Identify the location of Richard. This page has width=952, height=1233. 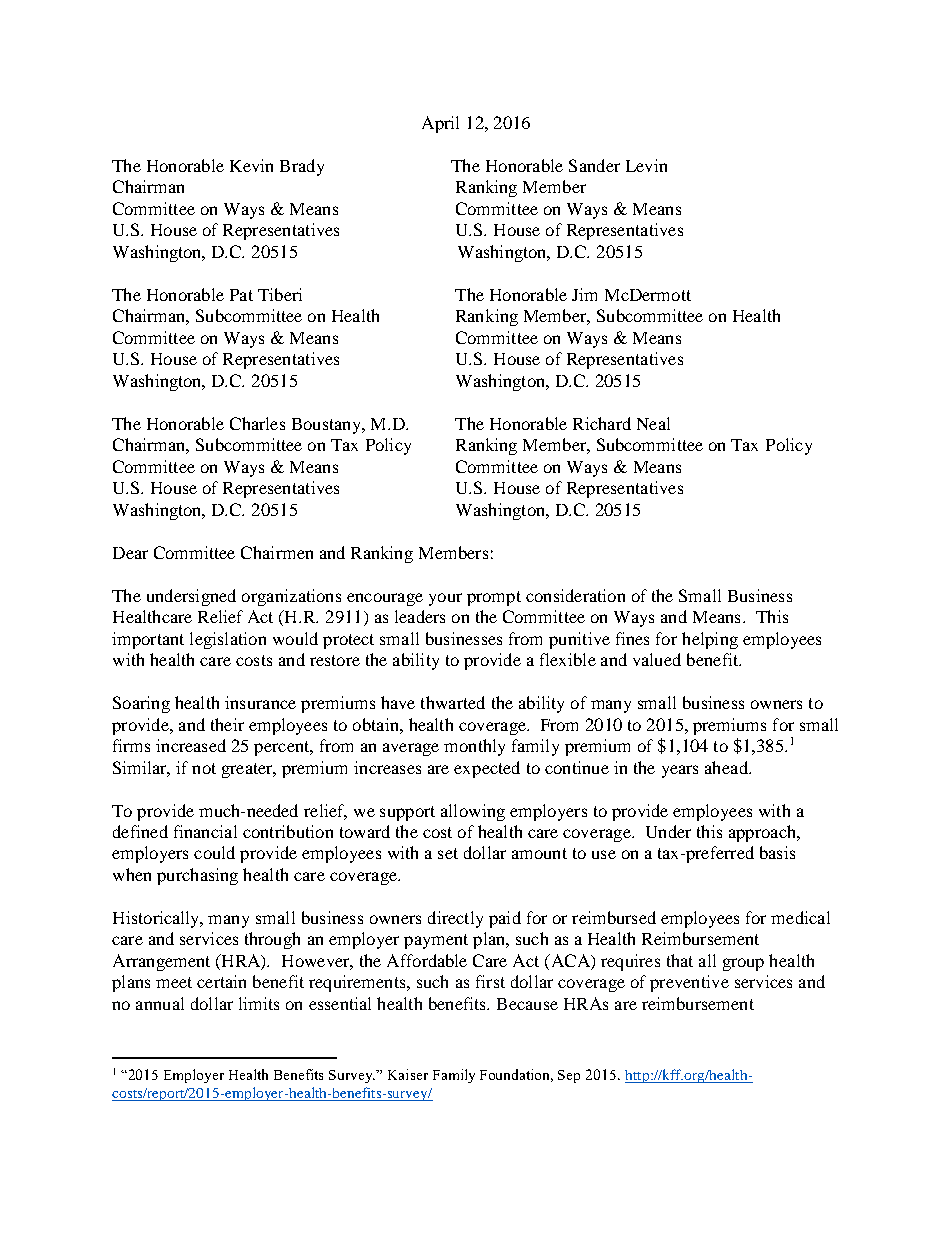
(602, 423).
